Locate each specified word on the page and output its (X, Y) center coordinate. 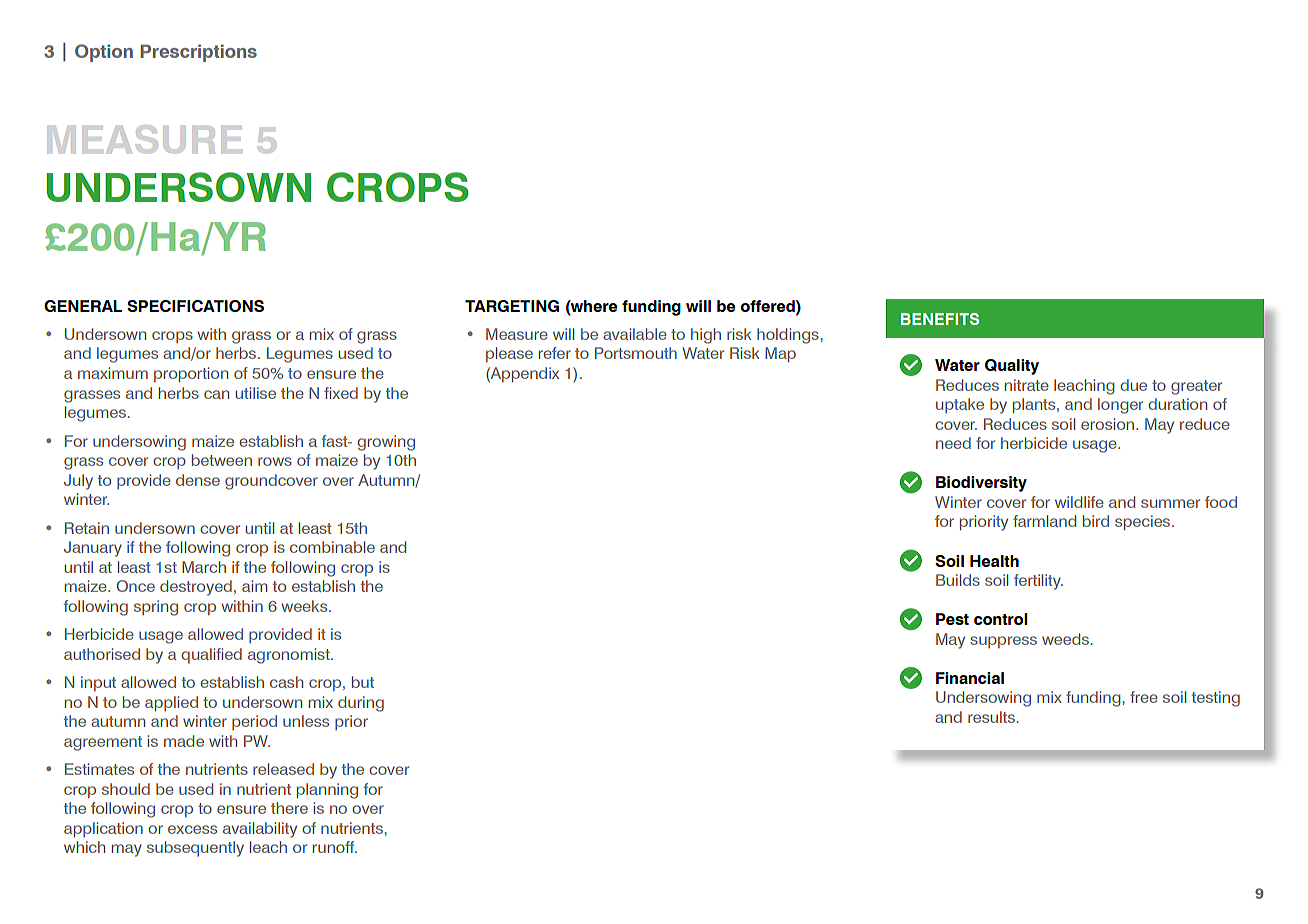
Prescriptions (199, 53)
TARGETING (512, 306)
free (1144, 697)
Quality (1012, 367)
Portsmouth (636, 353)
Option (104, 53)
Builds (958, 580)
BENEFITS (940, 319)
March (204, 567)
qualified (211, 656)
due (1133, 385)
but (363, 682)
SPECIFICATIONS (195, 306)
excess (192, 829)
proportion (191, 374)
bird (1096, 521)
